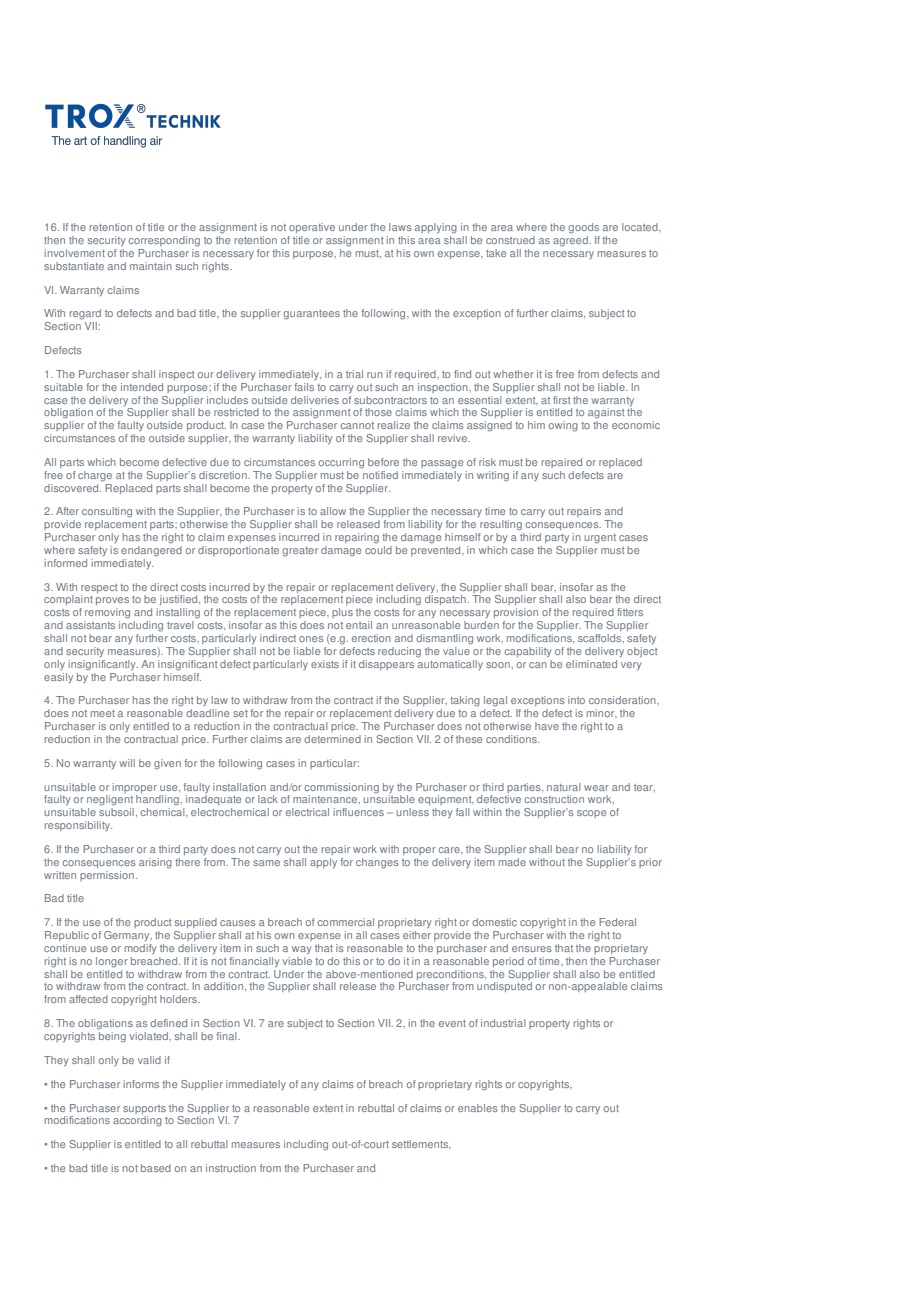 The width and height of the page is (924, 1308). What do you see at coordinates (617, 922) in the page?
I see `Federal` at bounding box center [617, 922].
